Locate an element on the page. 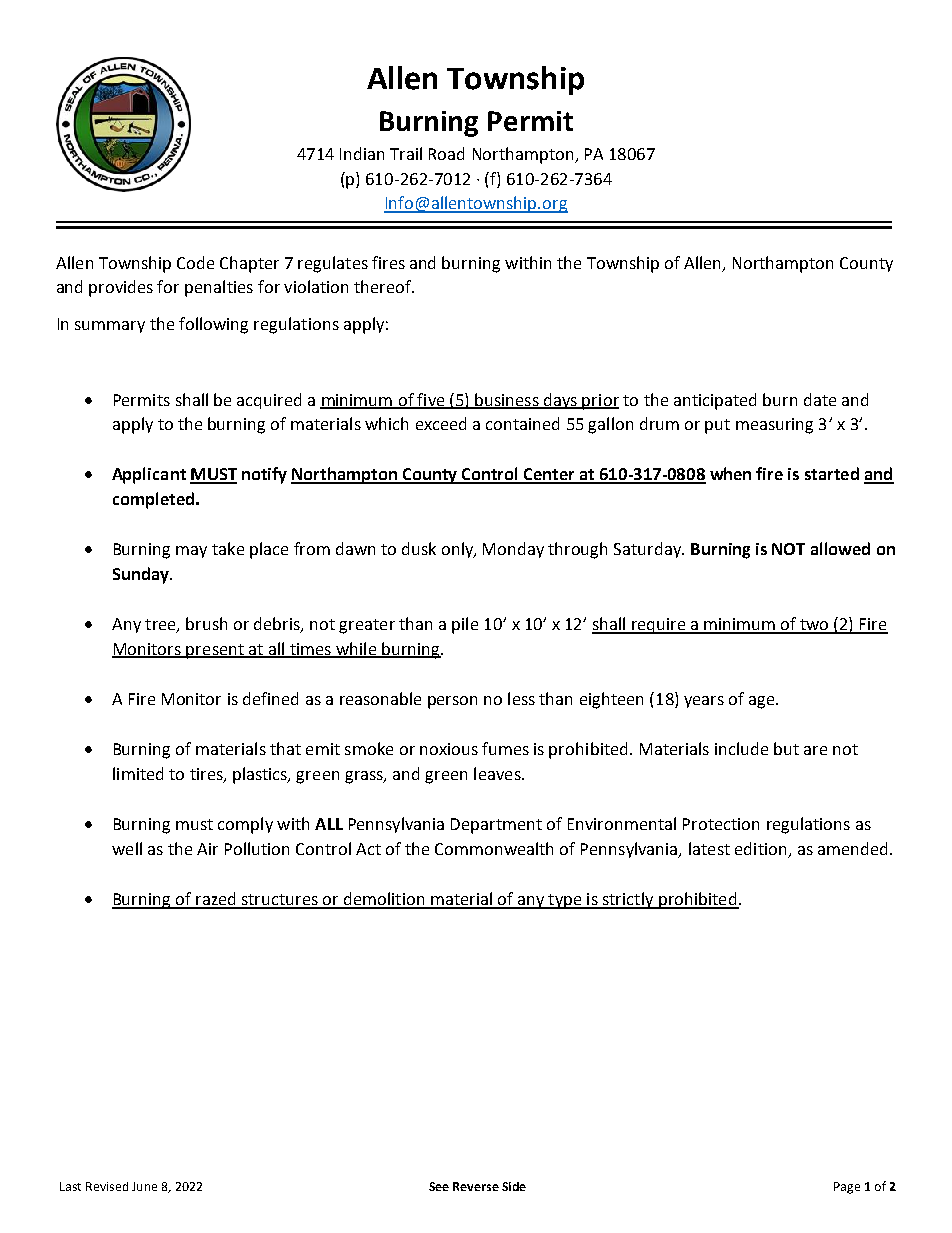 This document has height=1233, width=952. completed is located at coordinates (153, 500).
